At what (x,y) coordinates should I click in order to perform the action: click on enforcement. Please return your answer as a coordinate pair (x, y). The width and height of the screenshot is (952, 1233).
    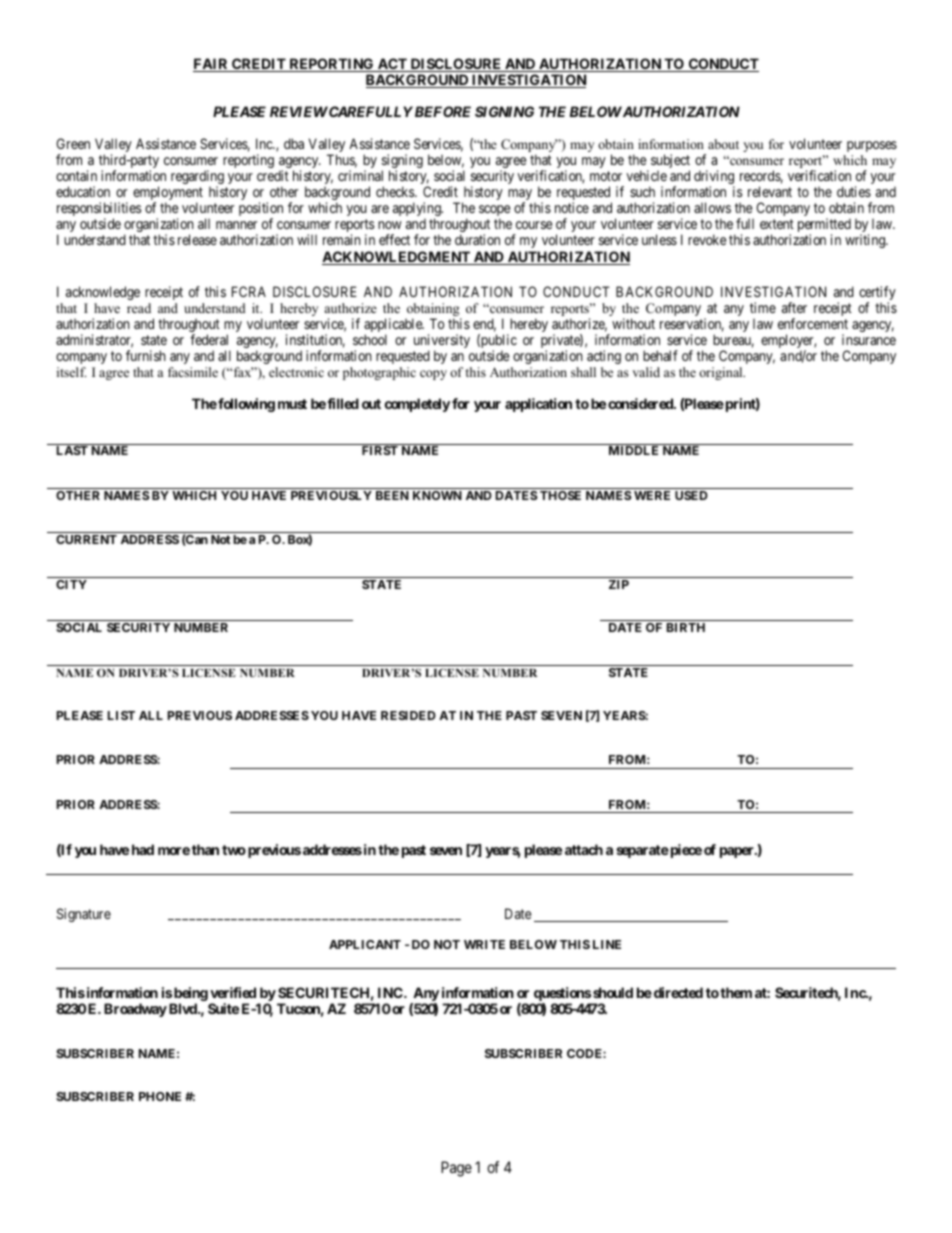
    Looking at the image, I should click on (813, 323).
